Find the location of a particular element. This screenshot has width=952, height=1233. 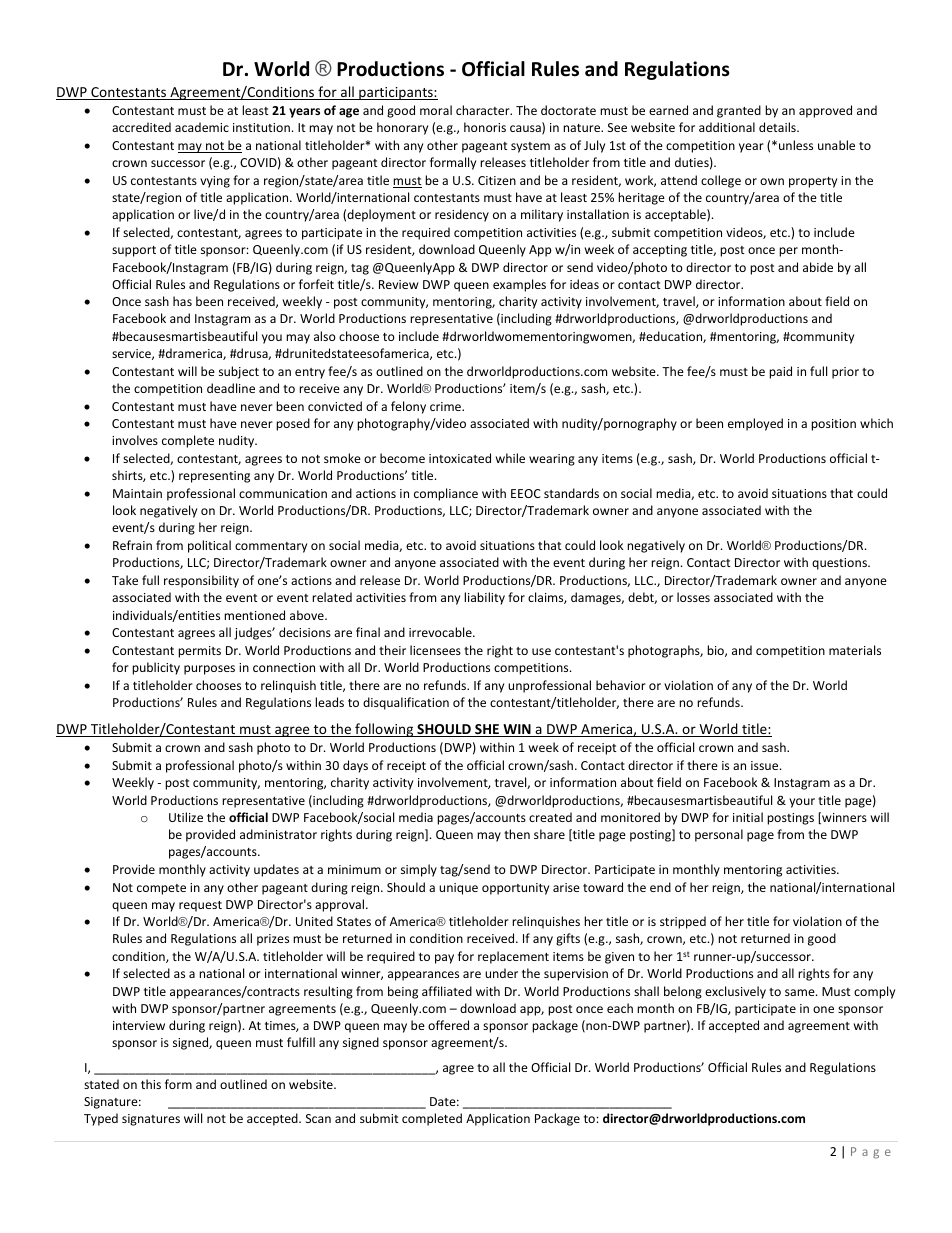

stripped is located at coordinates (683, 922).
